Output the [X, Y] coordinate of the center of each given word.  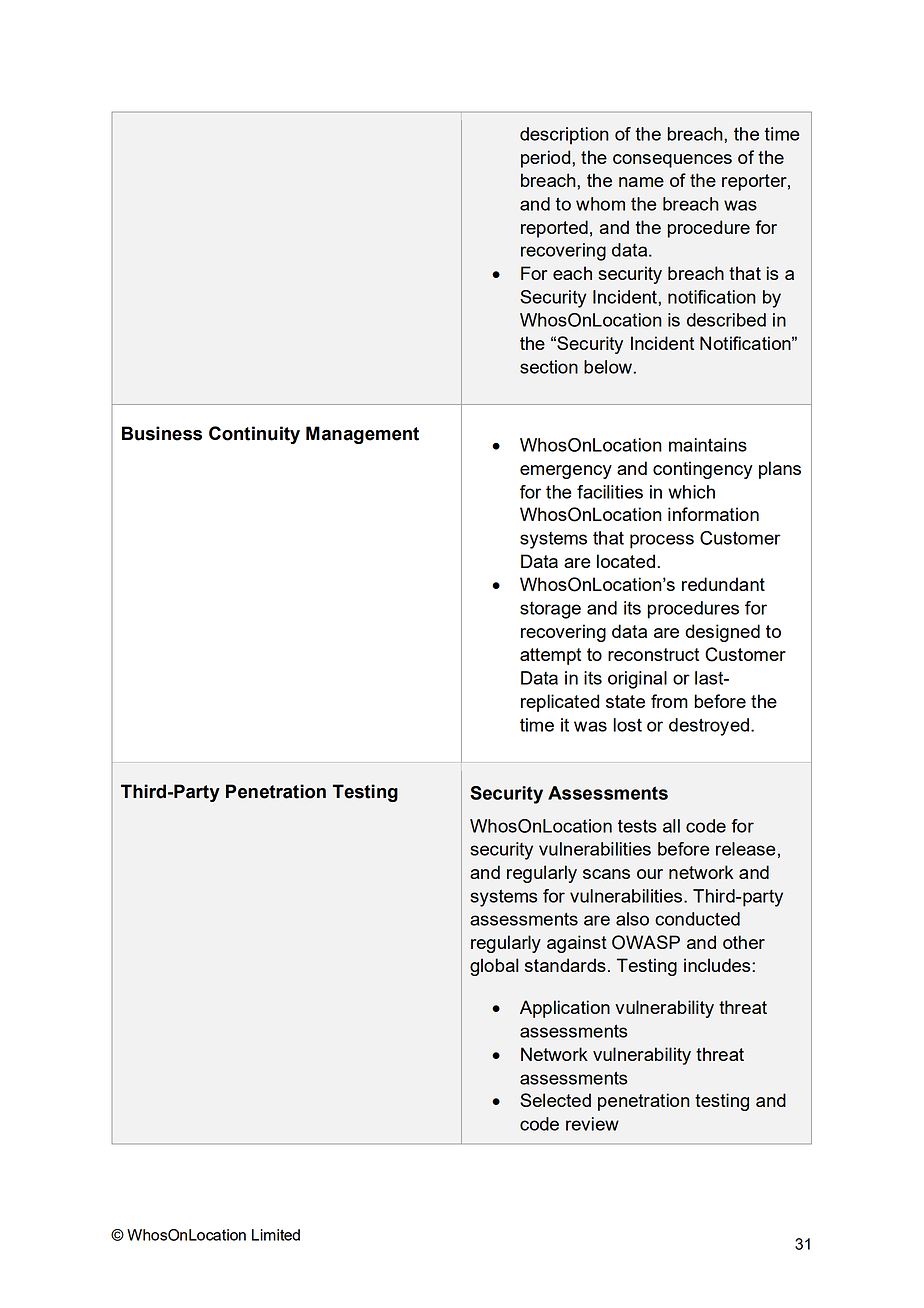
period [547, 159]
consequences [672, 161]
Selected [555, 1100]
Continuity [254, 435]
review [592, 1124]
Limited [276, 1235]
